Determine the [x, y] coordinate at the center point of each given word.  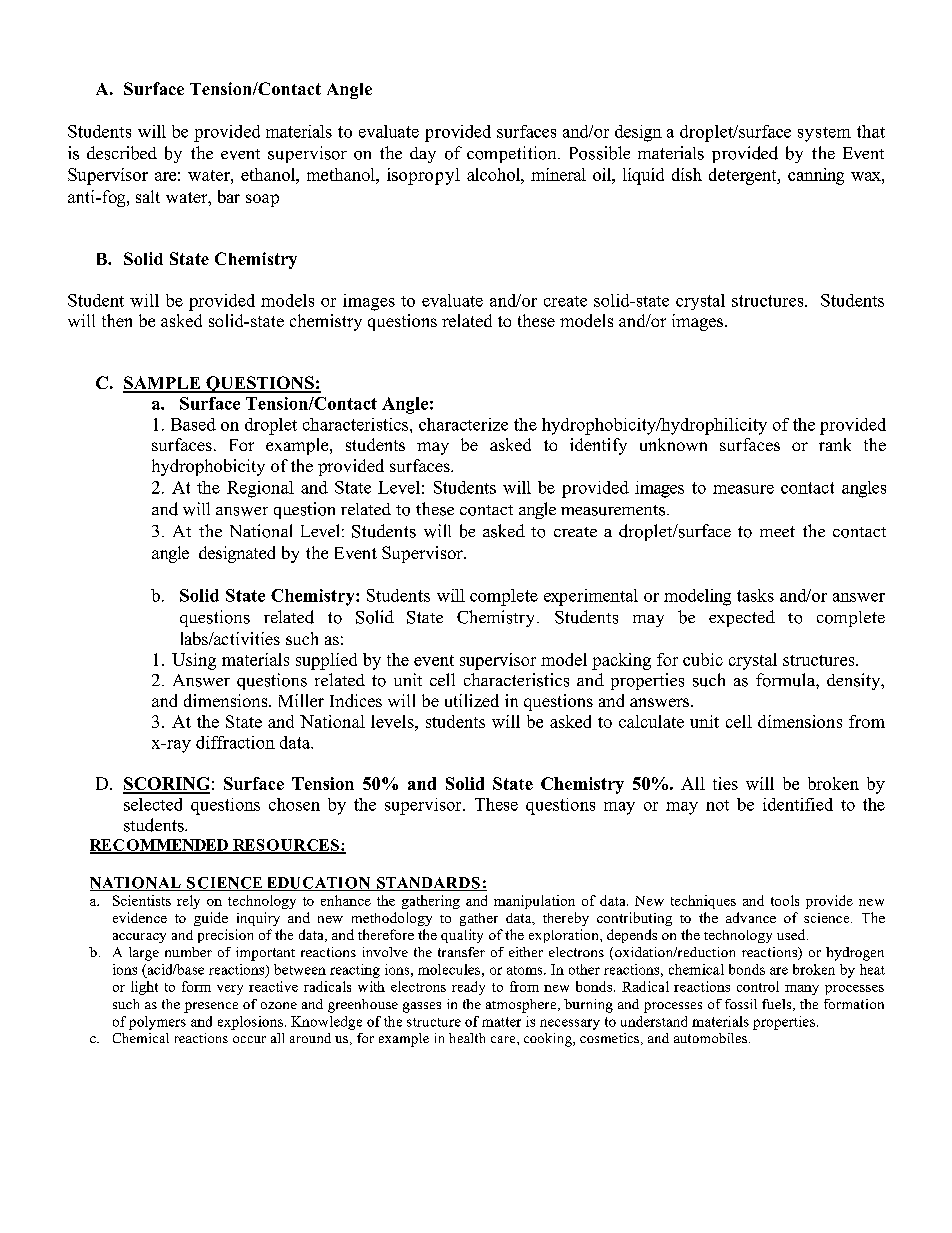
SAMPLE [163, 384]
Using [194, 661]
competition [513, 154]
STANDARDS [428, 884]
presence [211, 1007]
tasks [755, 595]
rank [835, 444]
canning [816, 176]
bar [229, 196]
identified [798, 804]
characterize [463, 424]
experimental [591, 597]
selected [153, 804]
